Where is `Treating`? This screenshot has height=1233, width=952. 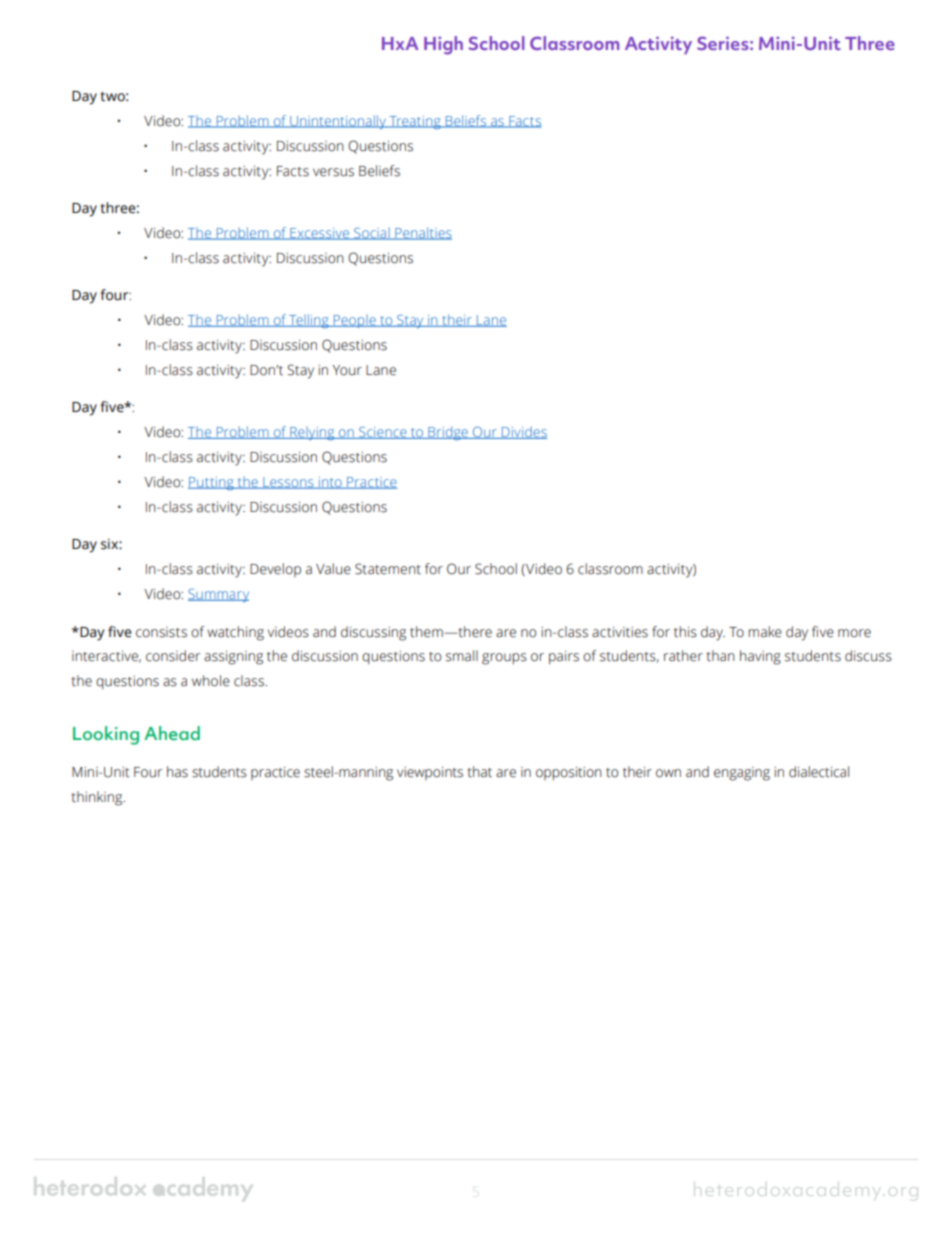 Treating is located at coordinates (415, 122).
